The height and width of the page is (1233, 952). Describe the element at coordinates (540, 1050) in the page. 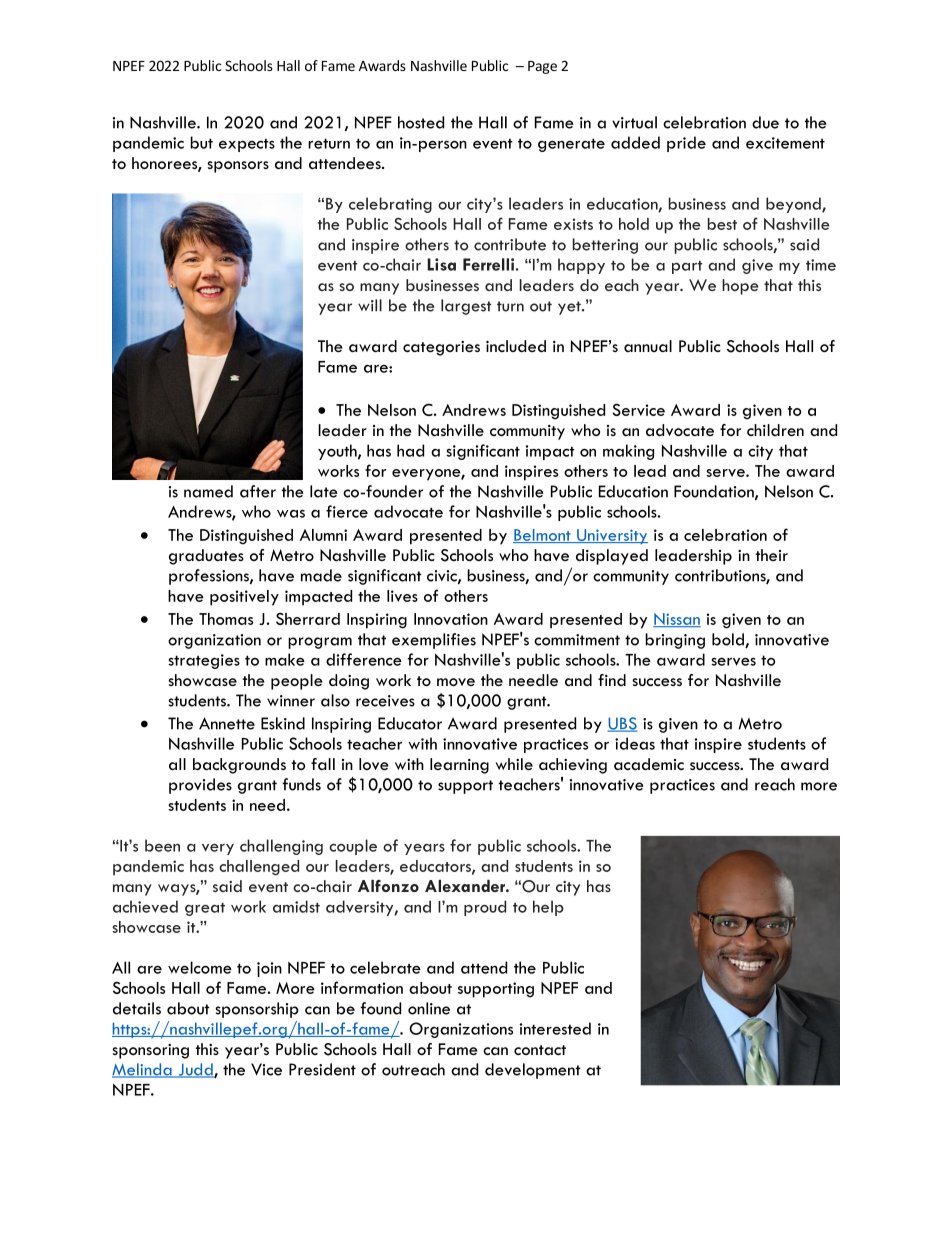

I see `contact` at that location.
